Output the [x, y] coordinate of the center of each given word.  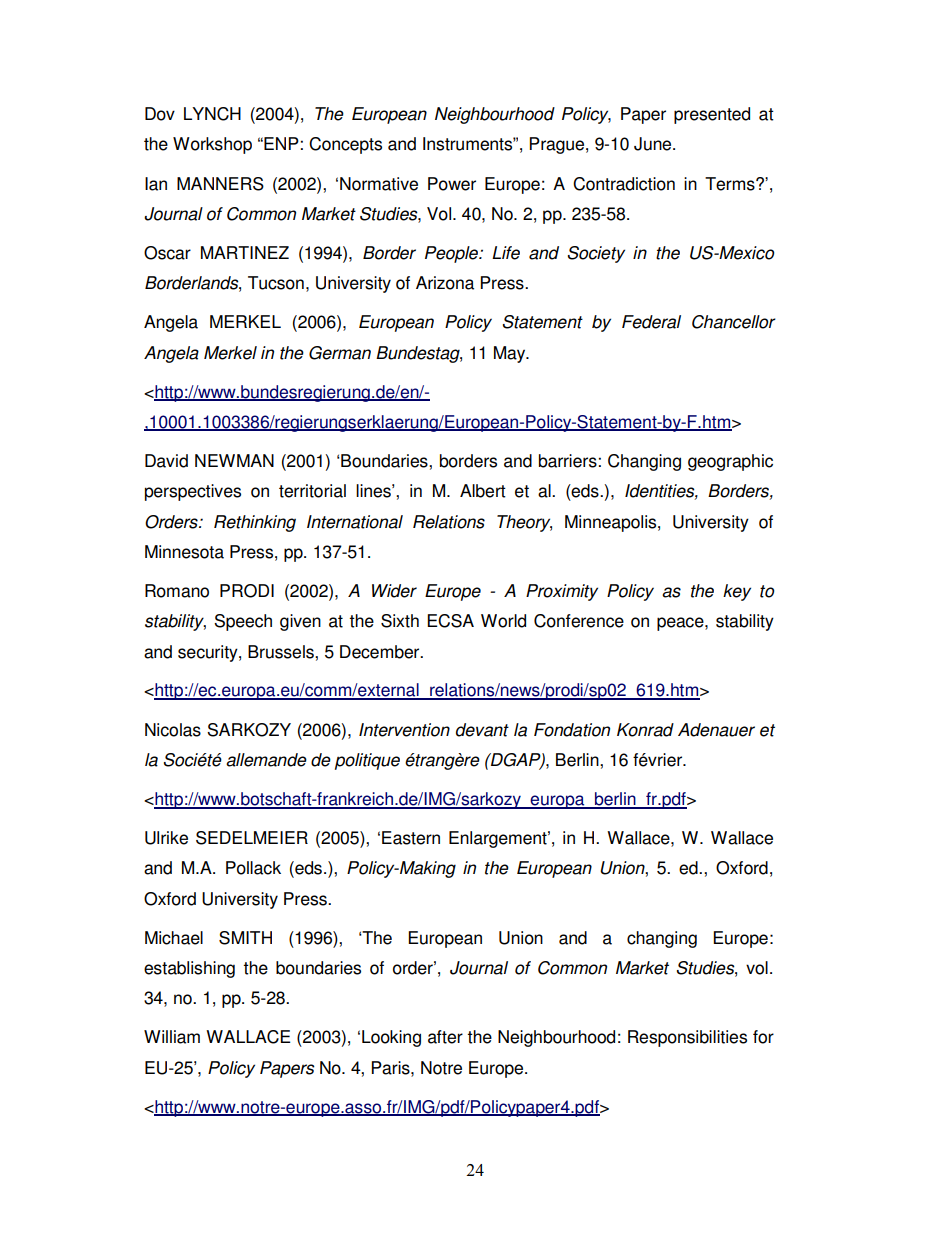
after [445, 1037]
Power [452, 184]
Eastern [411, 838]
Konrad [645, 730]
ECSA [450, 621]
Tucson [276, 283]
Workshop [212, 145]
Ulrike [166, 838]
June [654, 144]
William [172, 1037]
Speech [243, 622]
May [511, 354]
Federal [651, 322]
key [737, 592]
